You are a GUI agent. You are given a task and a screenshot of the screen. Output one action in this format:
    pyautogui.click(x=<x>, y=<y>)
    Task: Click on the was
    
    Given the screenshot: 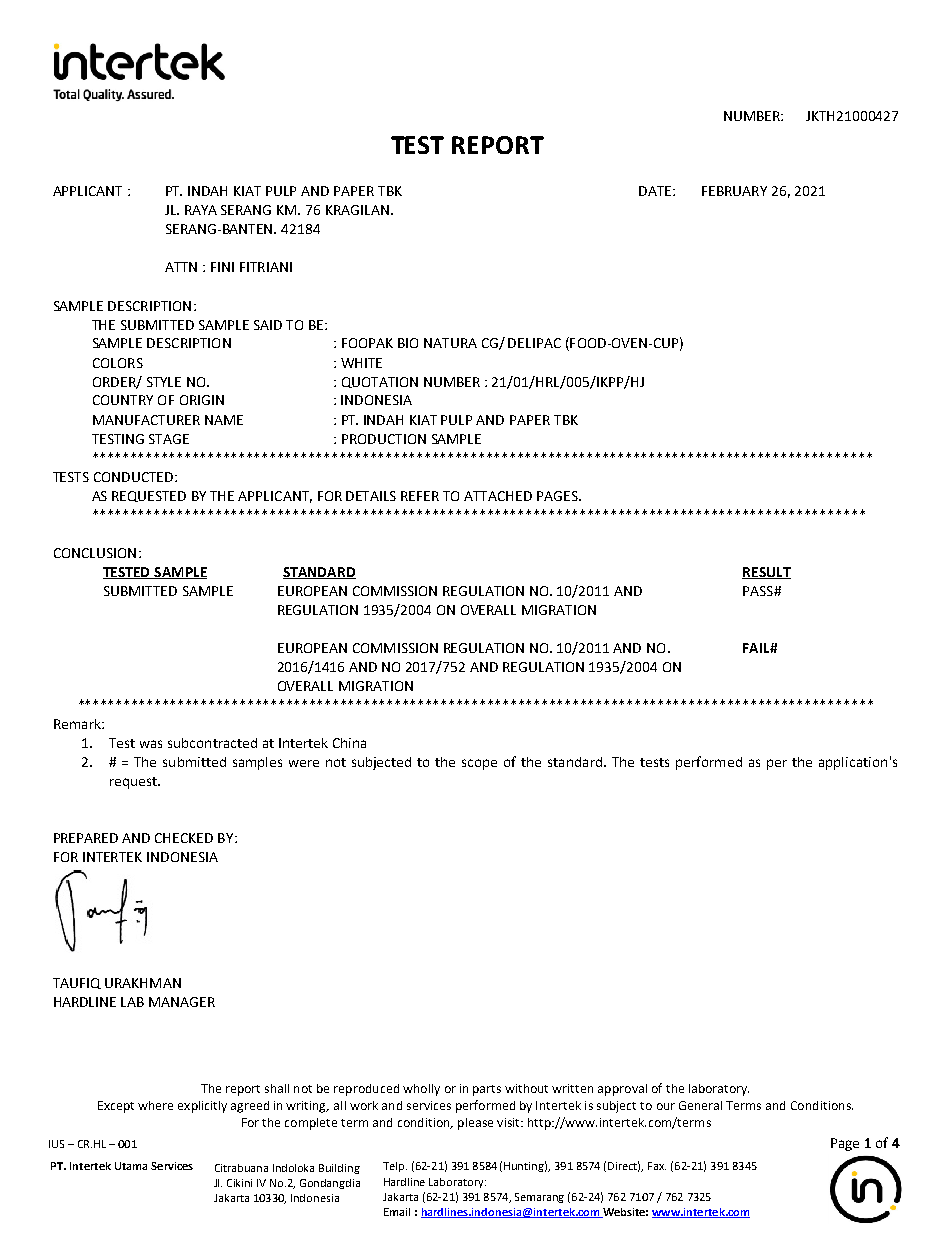 What is the action you would take?
    pyautogui.click(x=151, y=744)
